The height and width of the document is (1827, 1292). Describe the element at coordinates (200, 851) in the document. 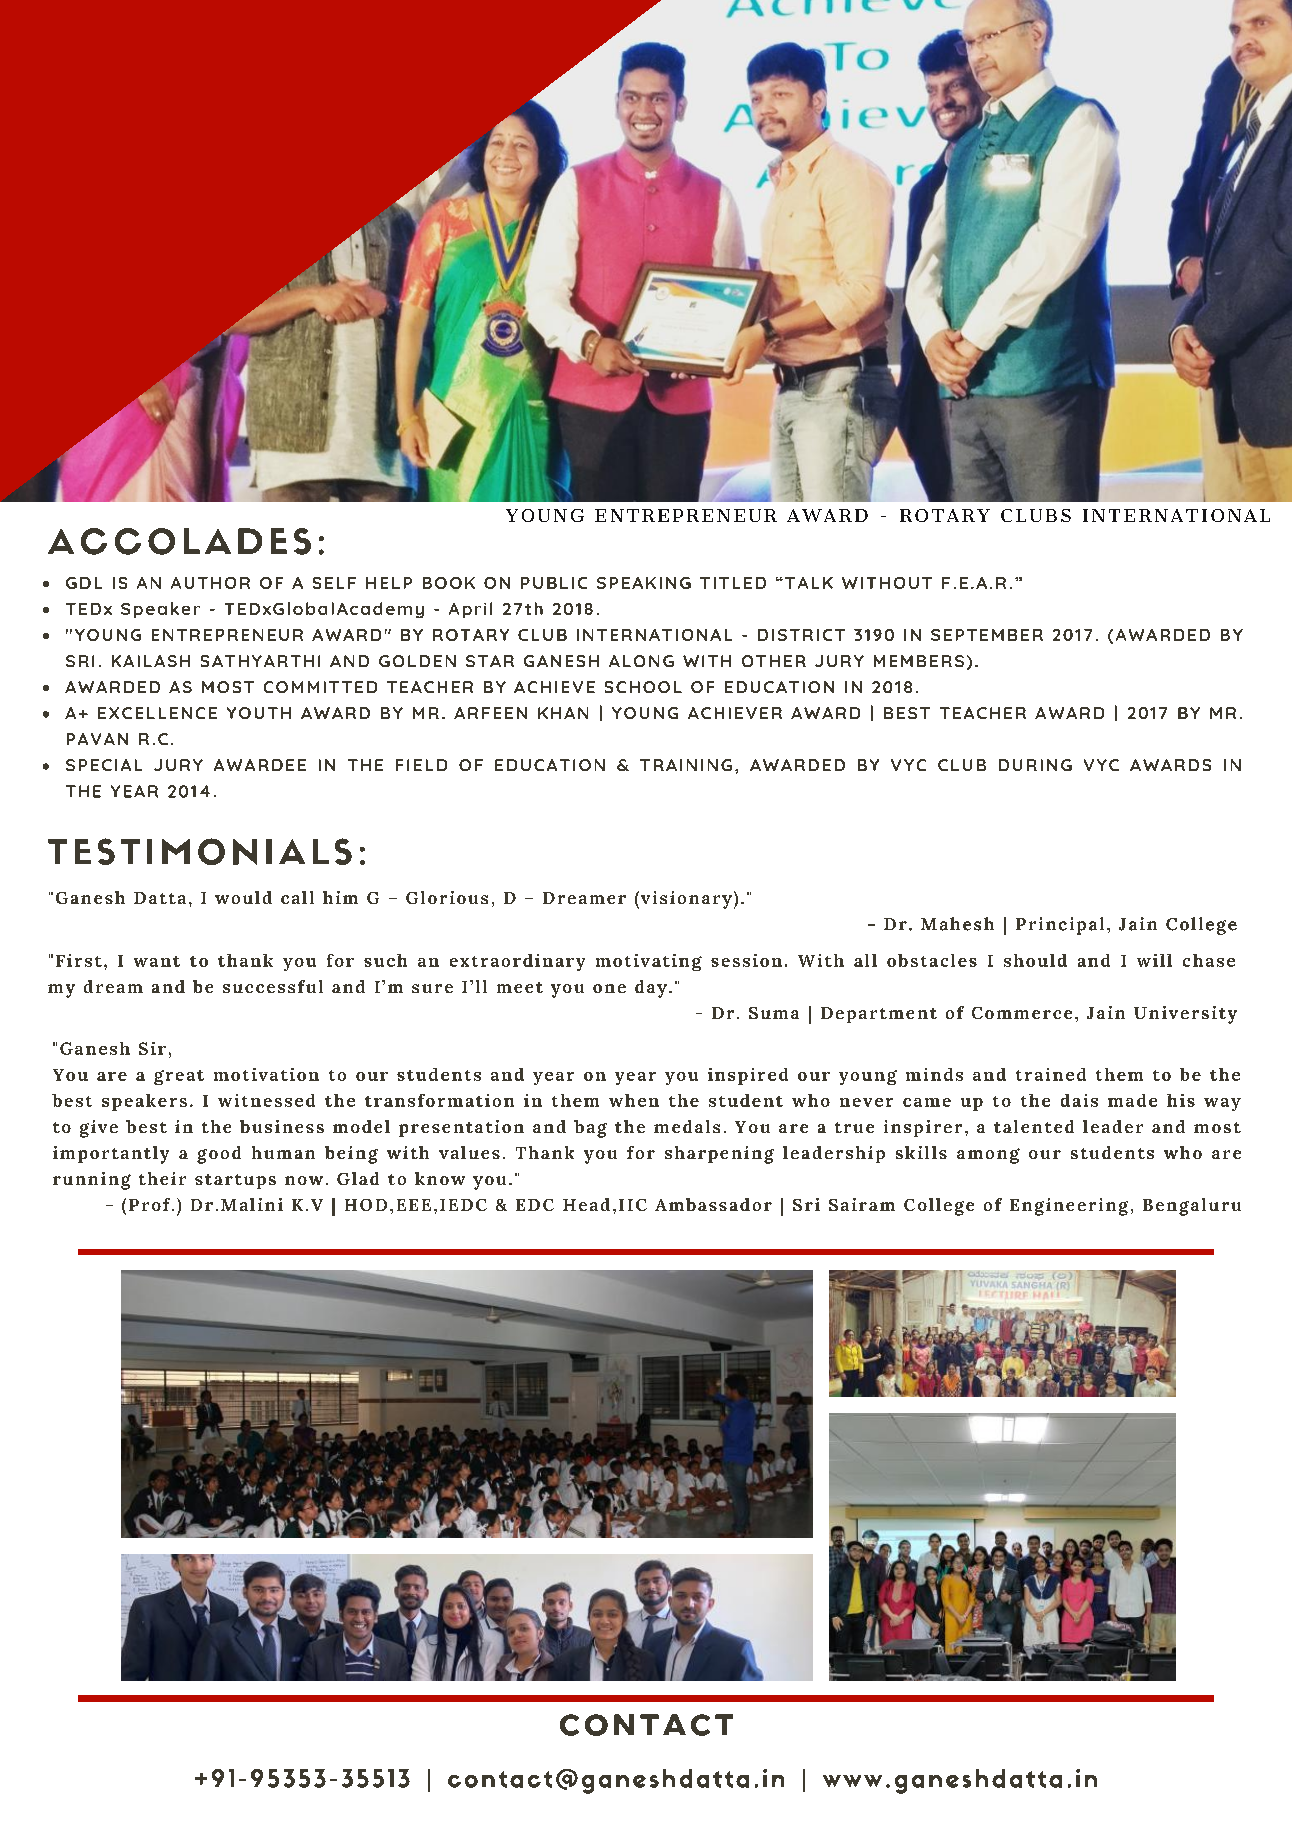

I see `TESTIMONIALS` at that location.
